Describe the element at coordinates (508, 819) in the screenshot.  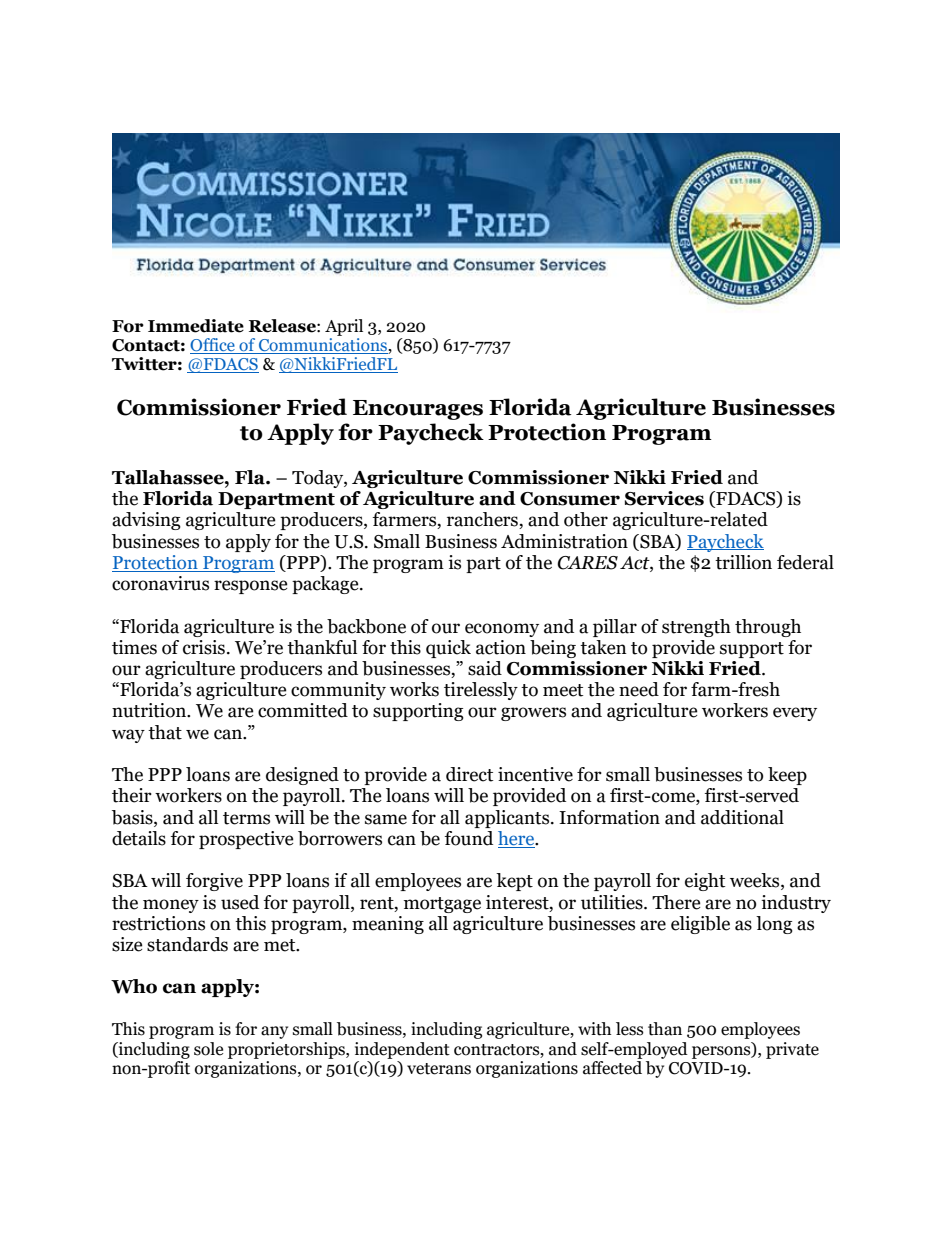
I see `applicants` at that location.
